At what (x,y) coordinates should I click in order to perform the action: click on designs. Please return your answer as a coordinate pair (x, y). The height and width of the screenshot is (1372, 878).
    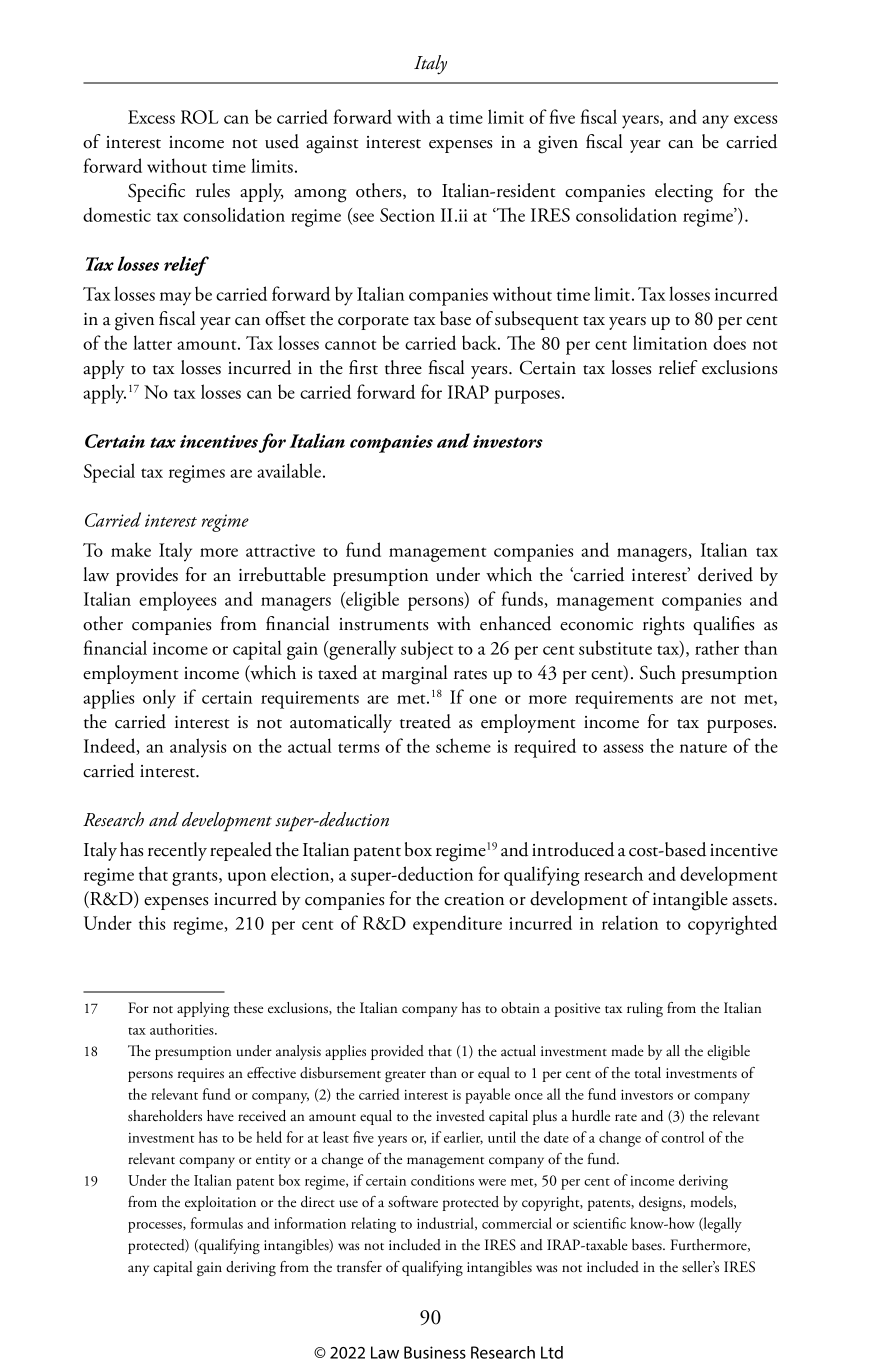
    Looking at the image, I should click on (661, 1203).
